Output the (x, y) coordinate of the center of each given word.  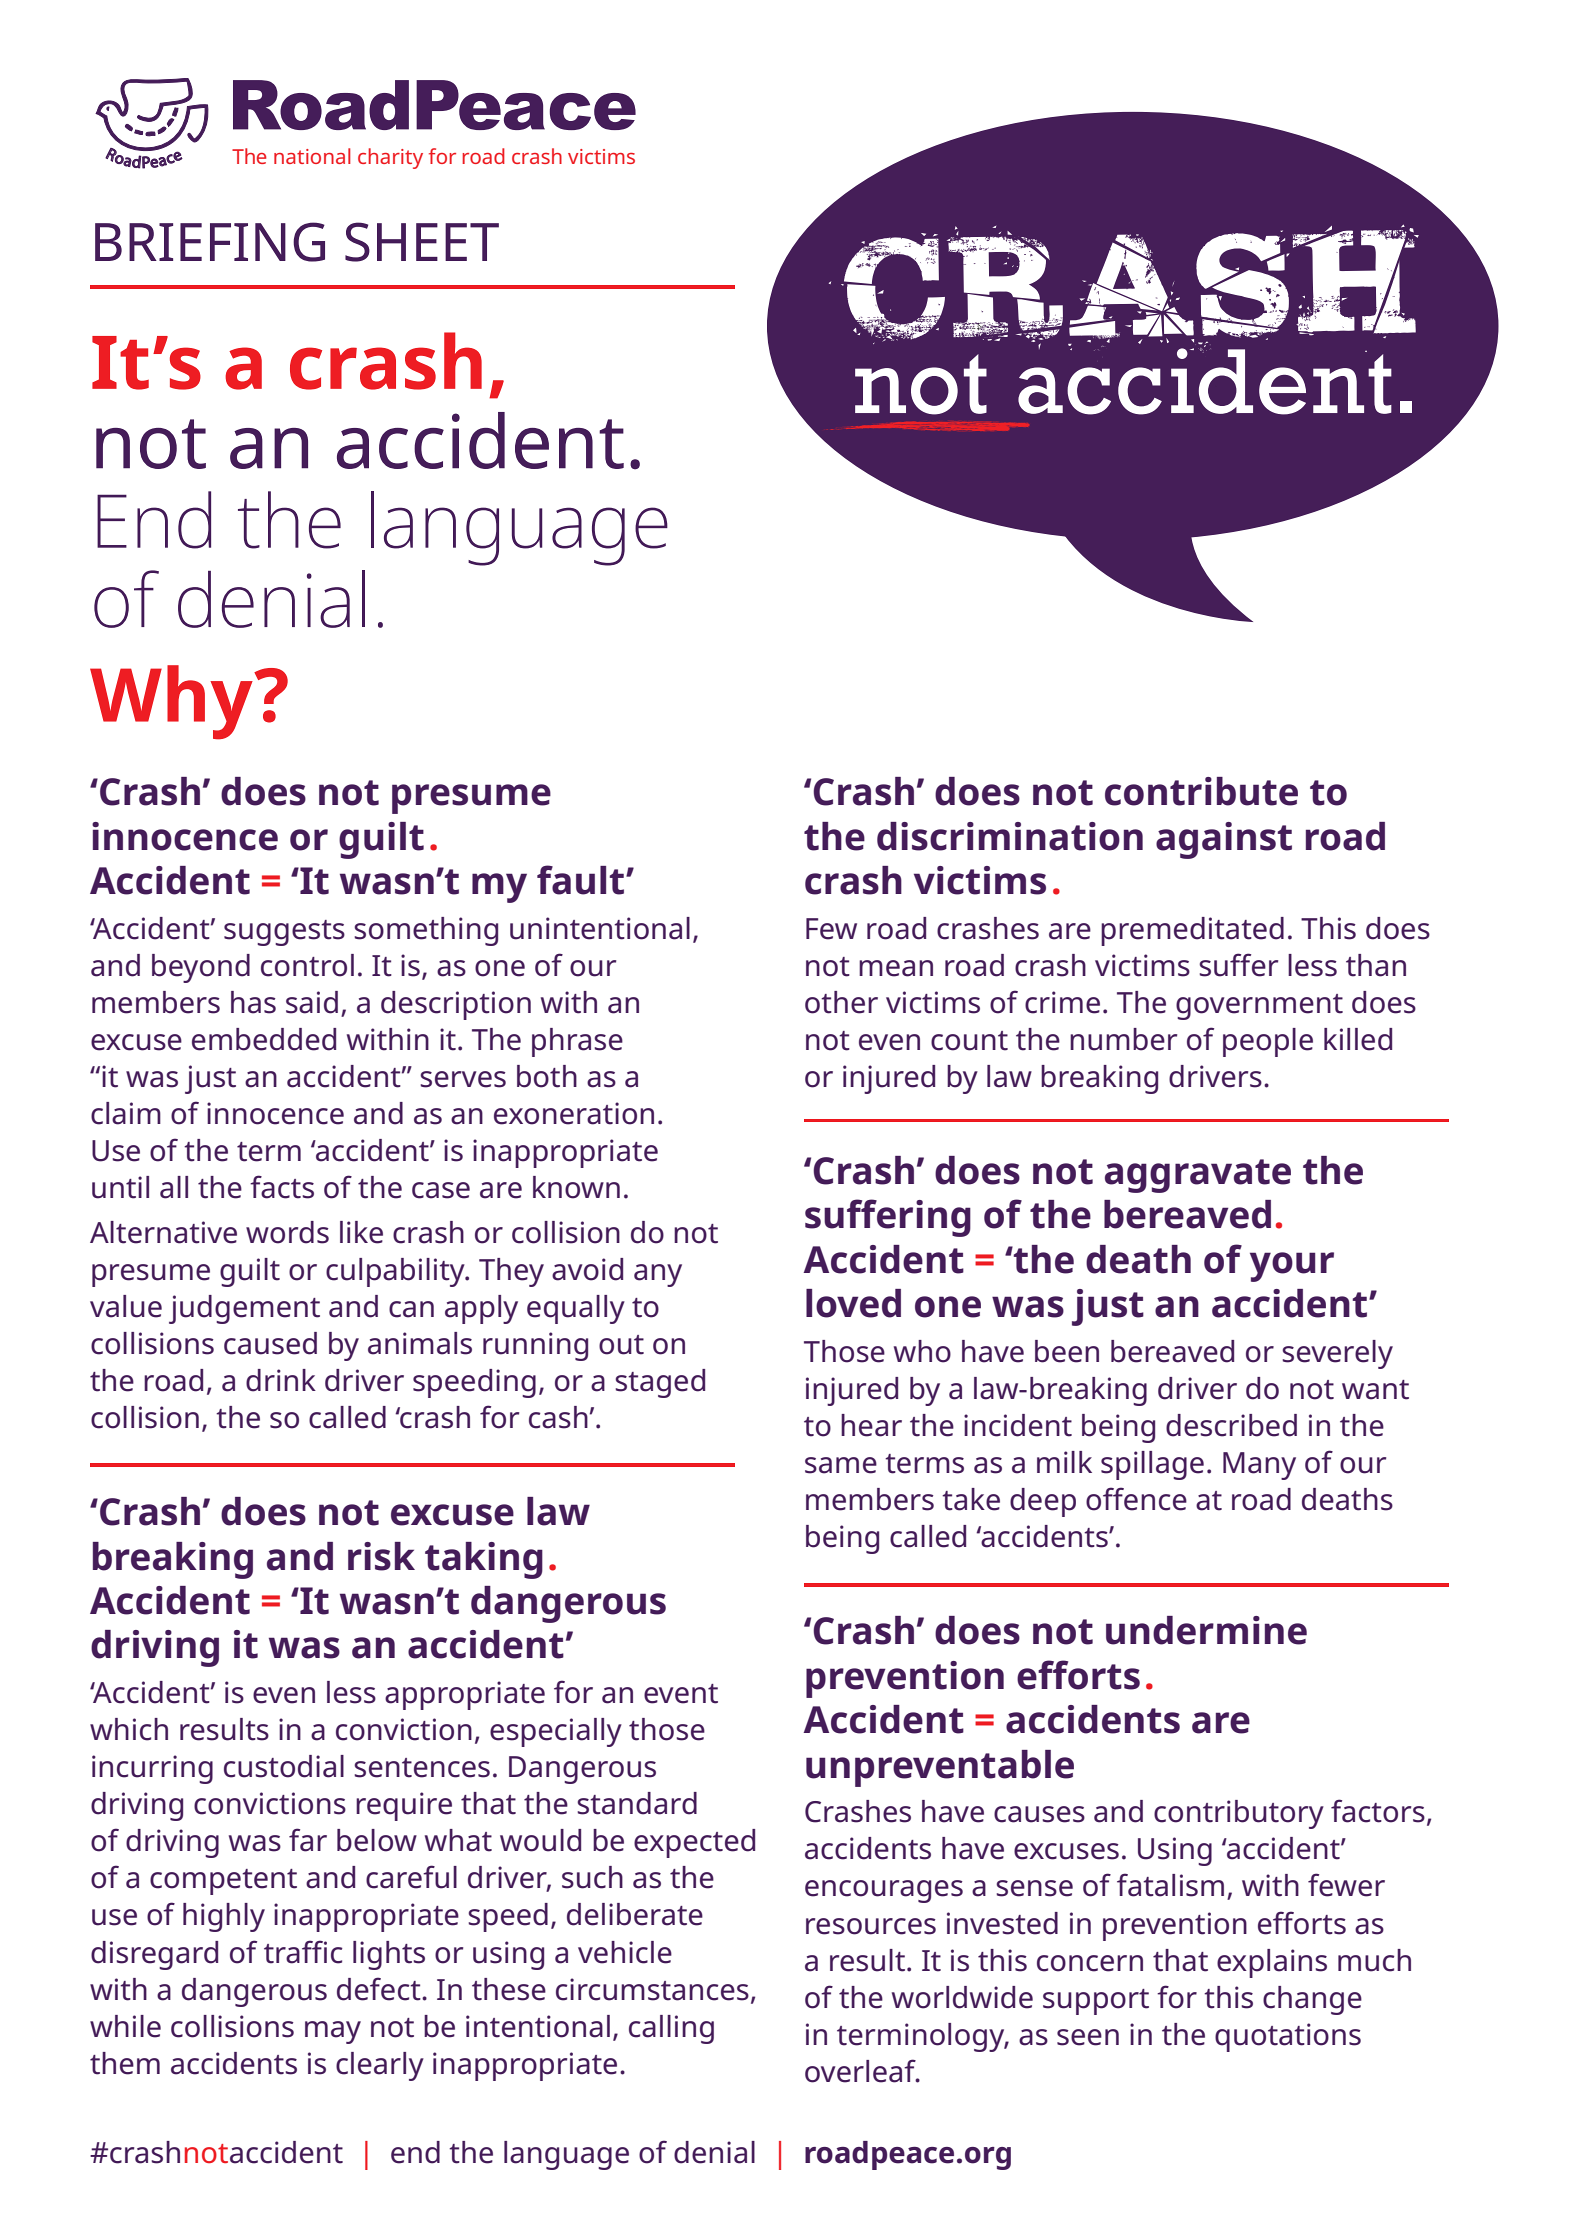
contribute (1201, 791)
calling (671, 2029)
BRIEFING (210, 242)
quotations (1288, 2037)
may (333, 2032)
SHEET (422, 242)
